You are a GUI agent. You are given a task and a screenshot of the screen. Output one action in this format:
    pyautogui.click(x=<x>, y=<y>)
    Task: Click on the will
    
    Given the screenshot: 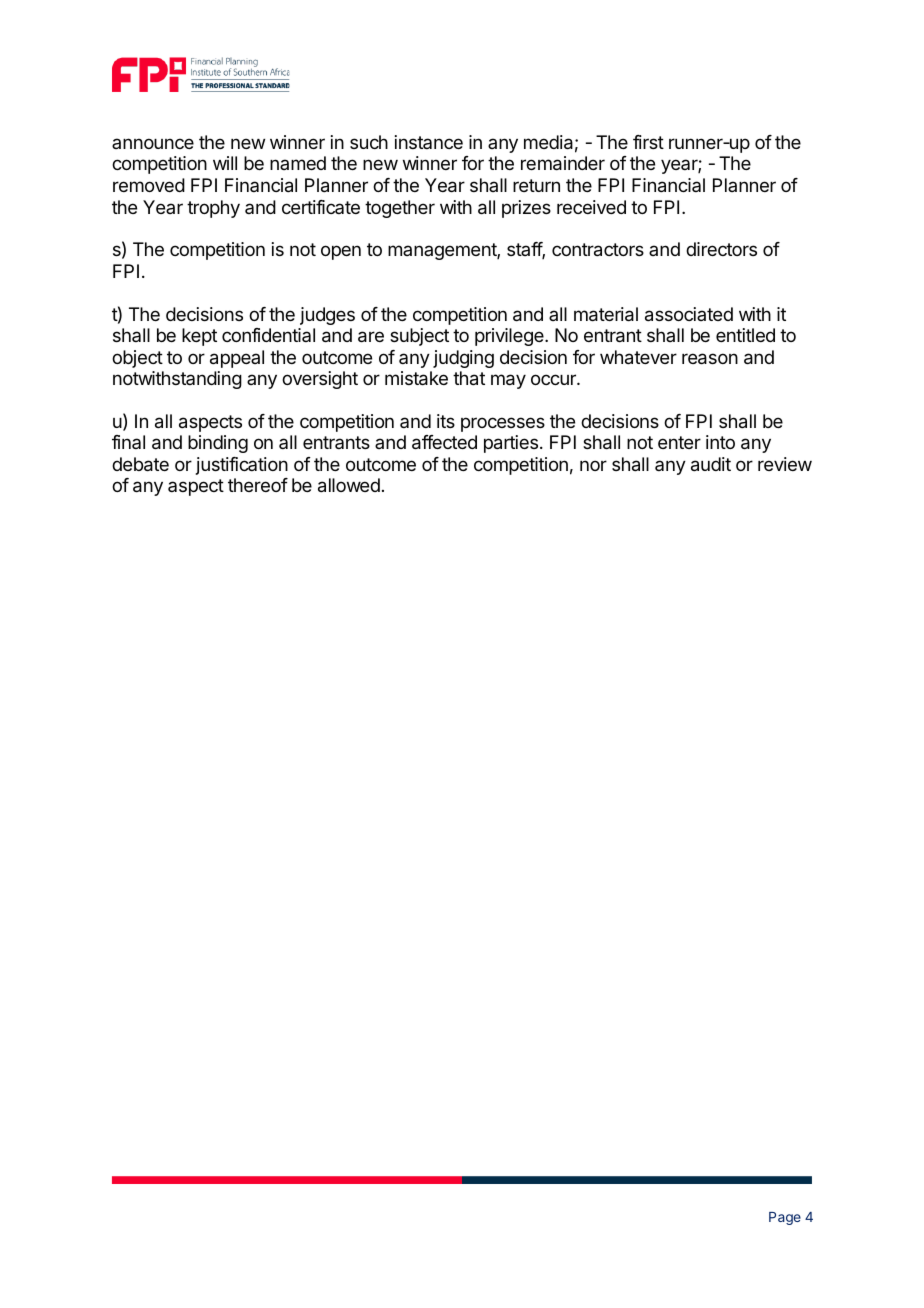 What is the action you would take?
    pyautogui.click(x=225, y=163)
